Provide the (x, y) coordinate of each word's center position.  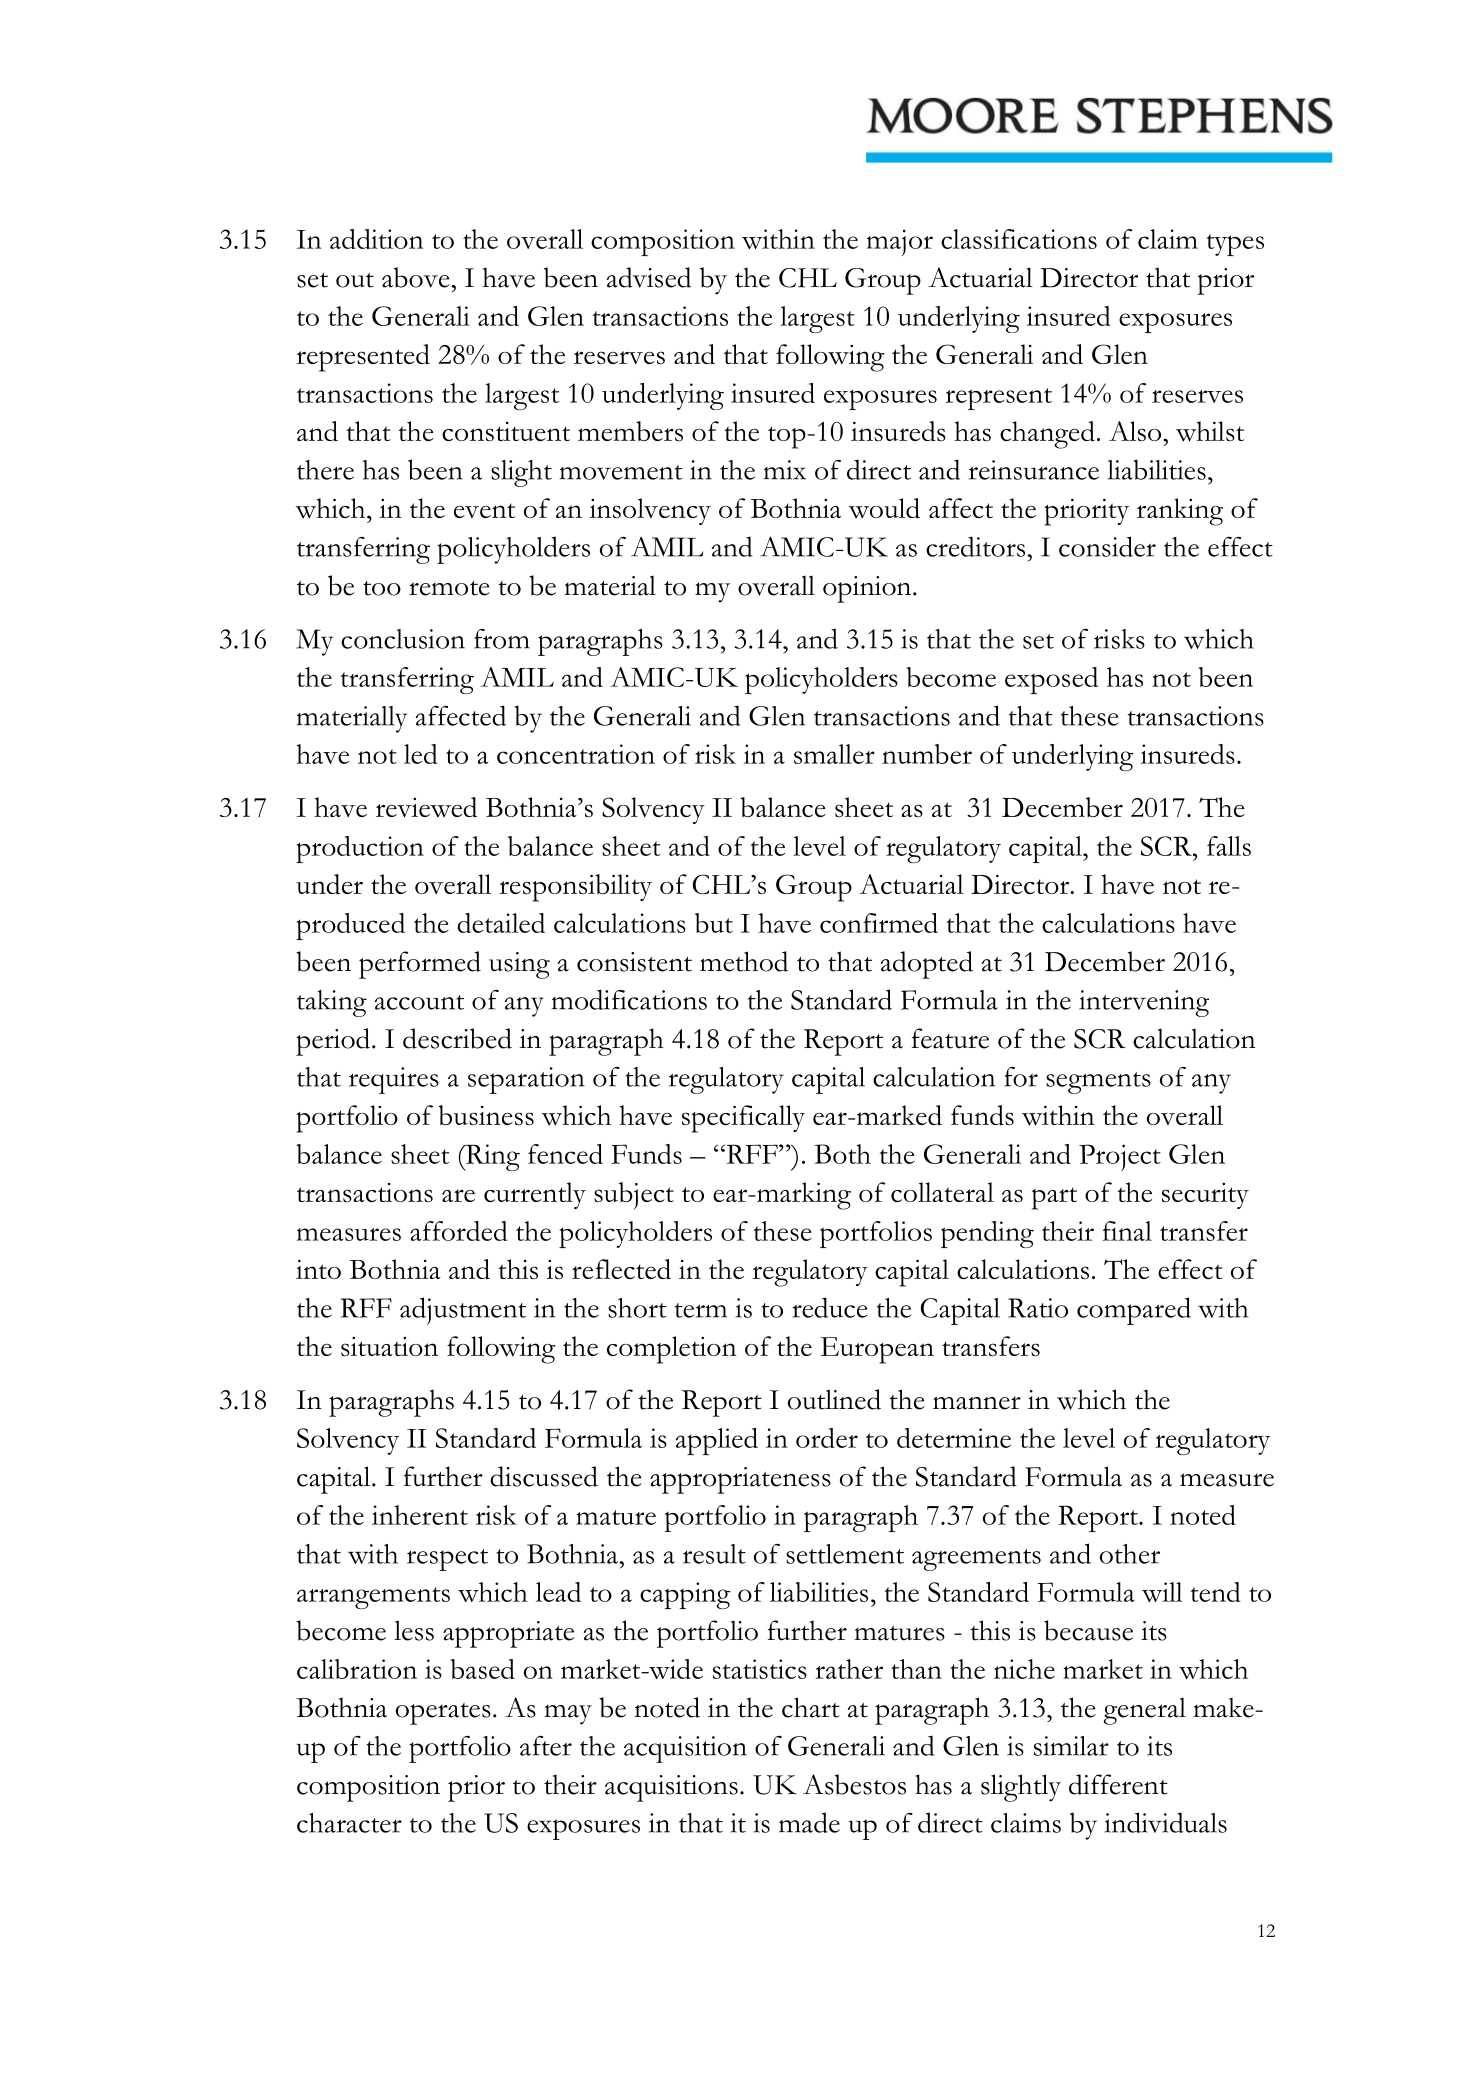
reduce (830, 1307)
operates (443, 1714)
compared (1134, 1311)
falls (1229, 846)
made (809, 1822)
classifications (1019, 239)
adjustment (463, 1311)
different (1118, 1784)
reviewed (426, 807)
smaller (834, 754)
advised (649, 277)
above (417, 277)
